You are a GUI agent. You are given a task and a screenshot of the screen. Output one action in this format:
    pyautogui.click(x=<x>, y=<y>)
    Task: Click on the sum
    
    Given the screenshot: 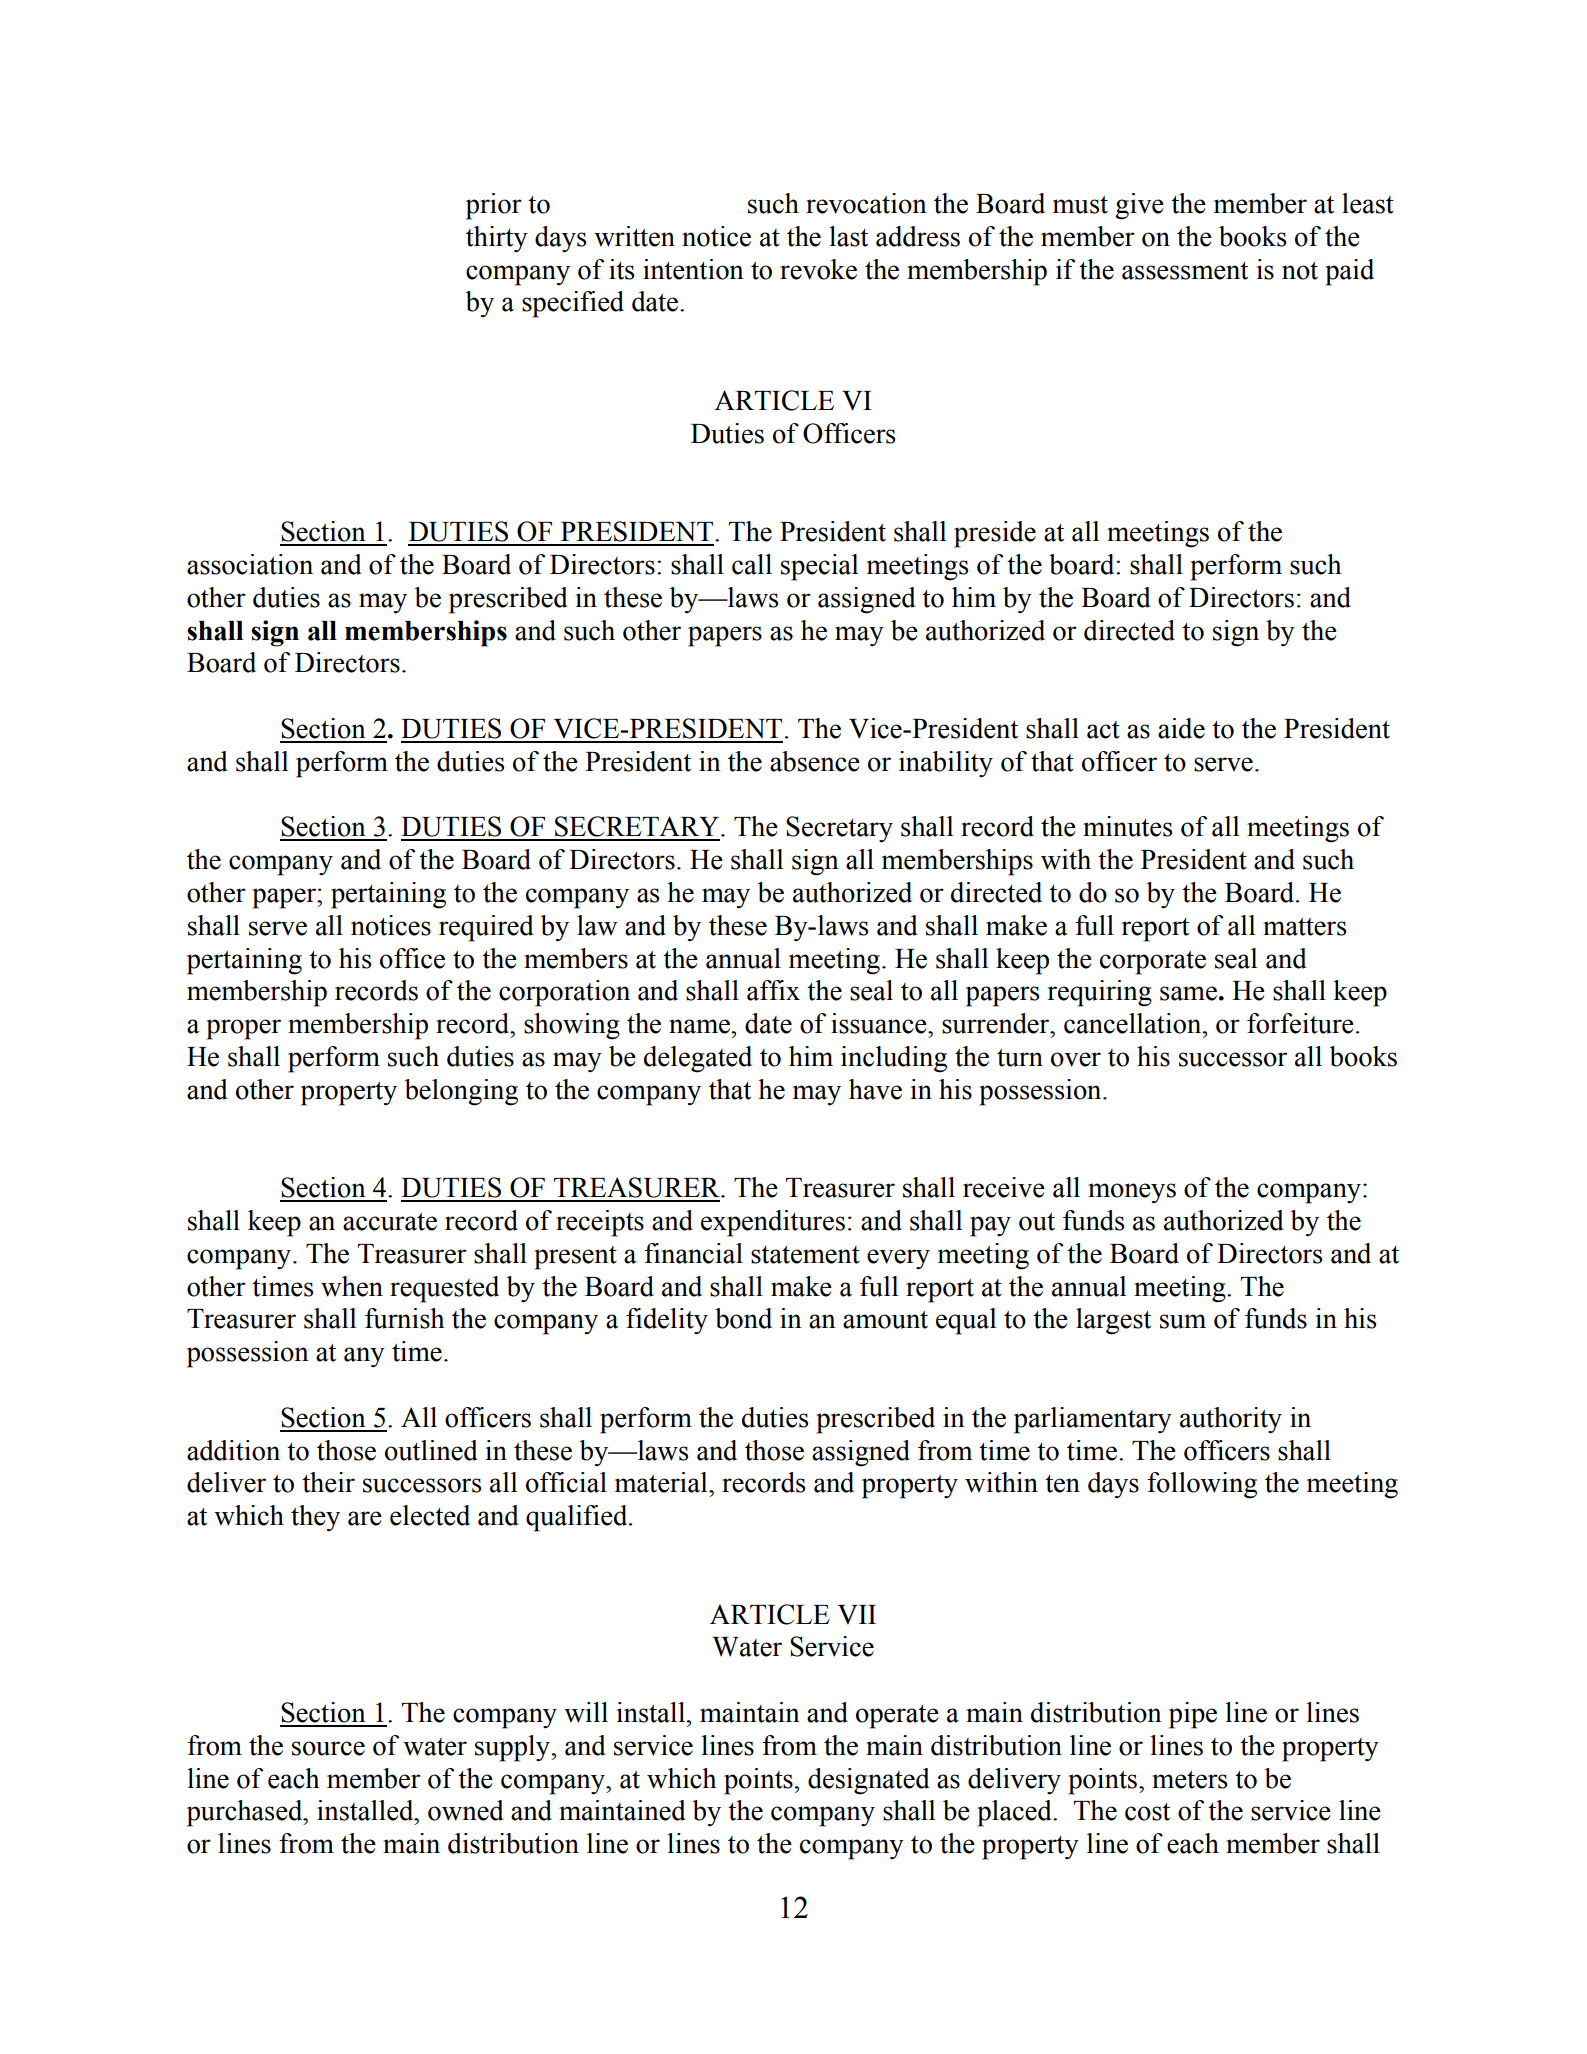 What is the action you would take?
    pyautogui.click(x=1183, y=1321)
